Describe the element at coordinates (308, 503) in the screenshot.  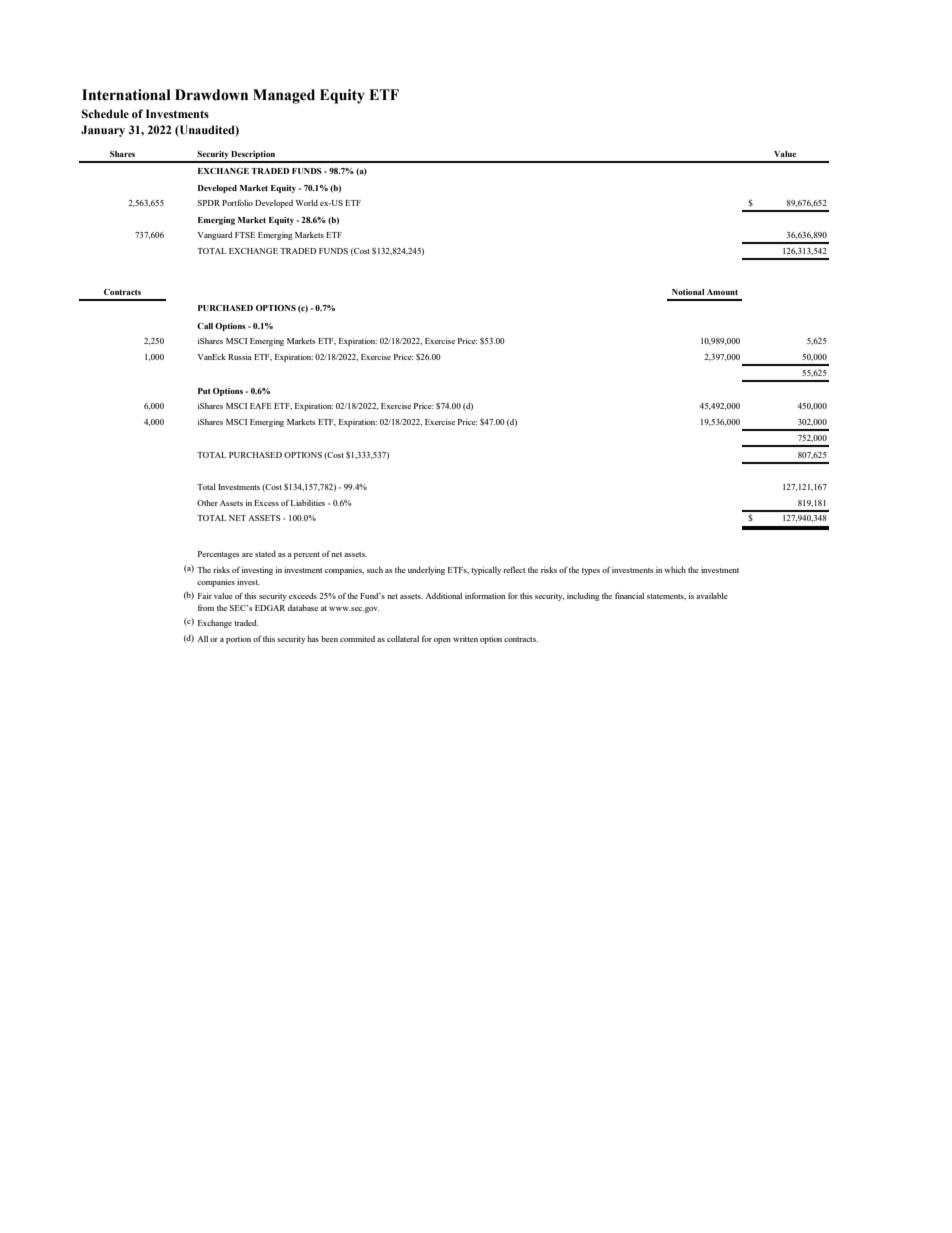
I see `Liabilities` at that location.
